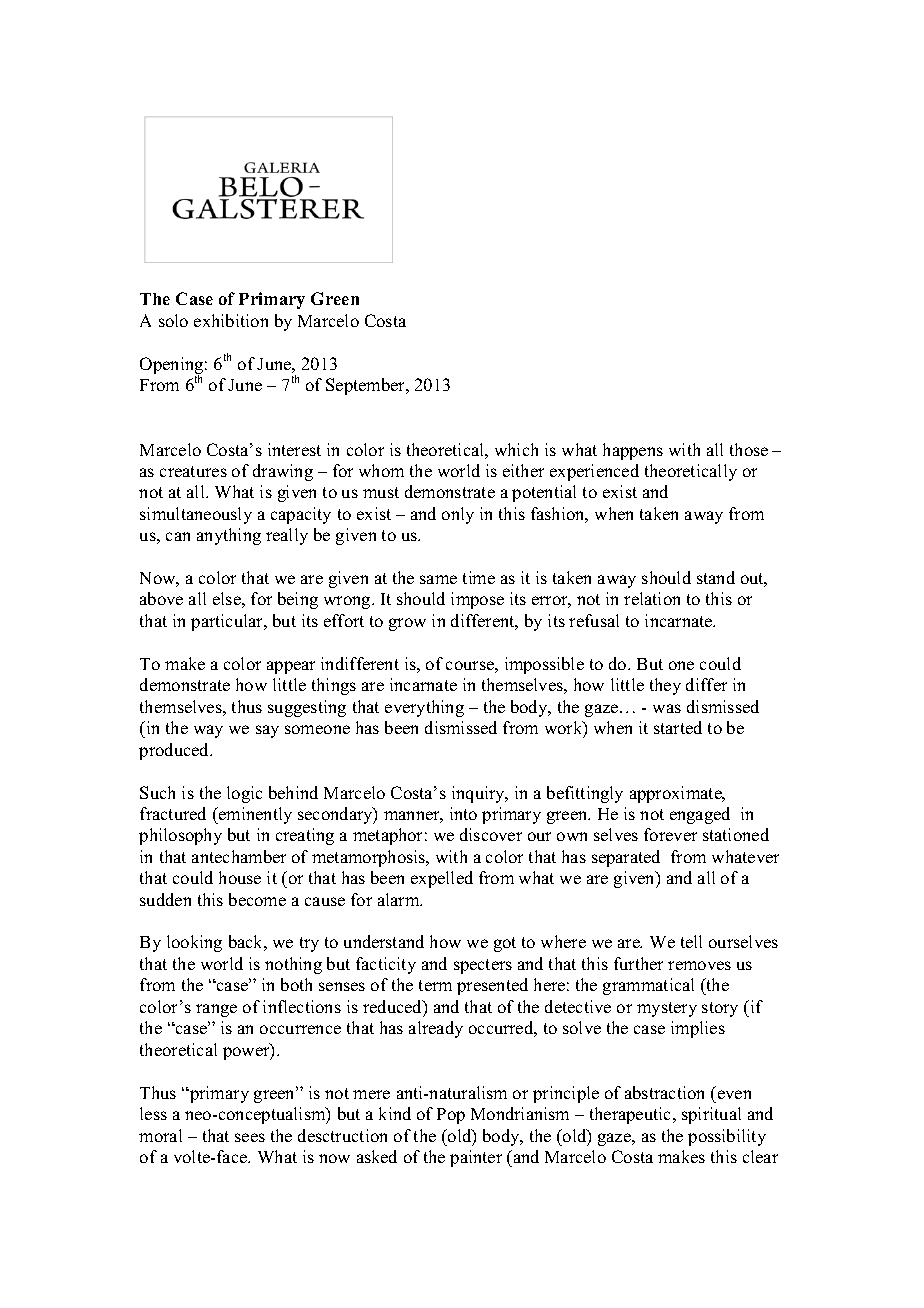  What do you see at coordinates (463, 813) in the screenshot?
I see `into` at bounding box center [463, 813].
